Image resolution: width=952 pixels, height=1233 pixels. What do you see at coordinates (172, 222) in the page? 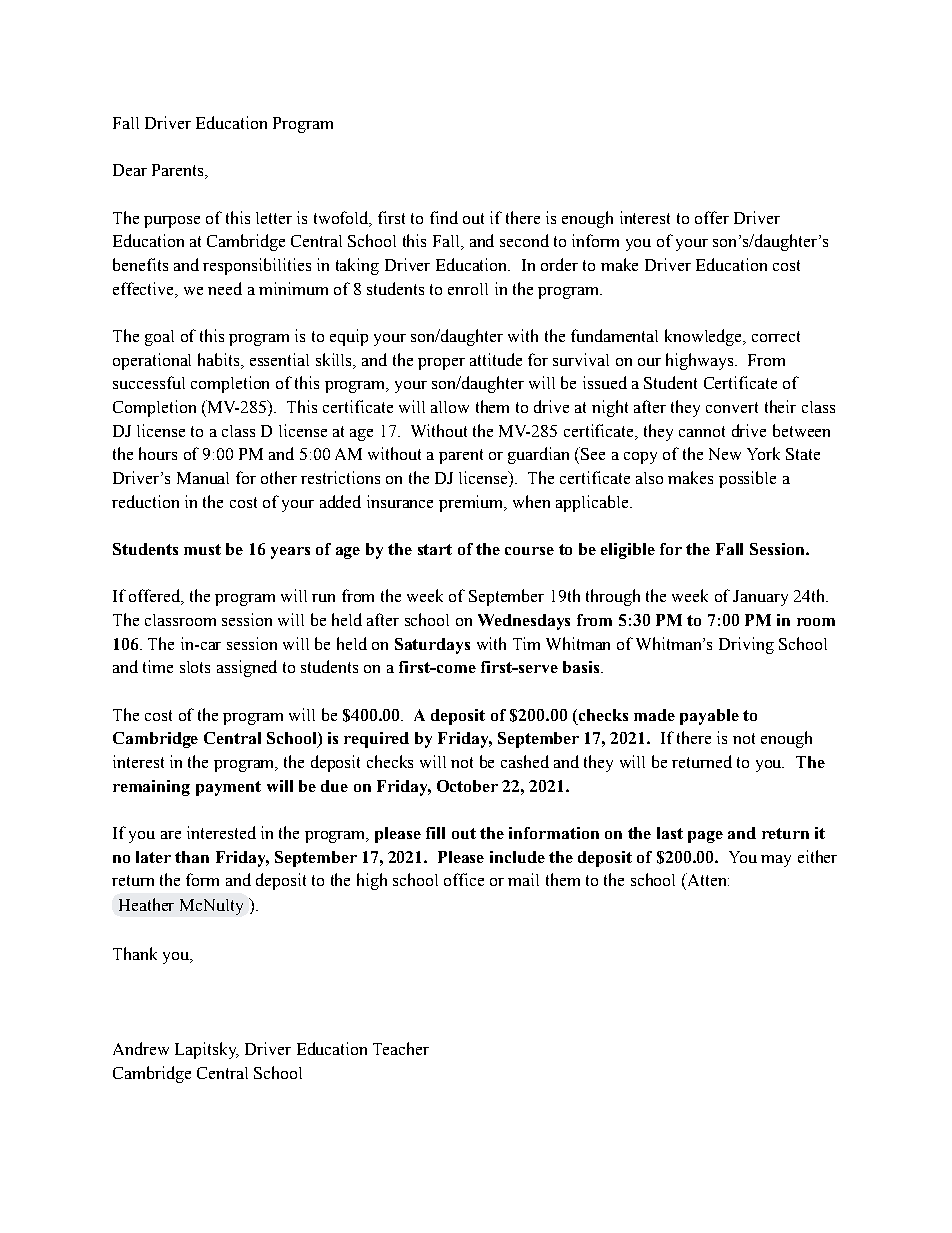
I see `purpose` at bounding box center [172, 222].
